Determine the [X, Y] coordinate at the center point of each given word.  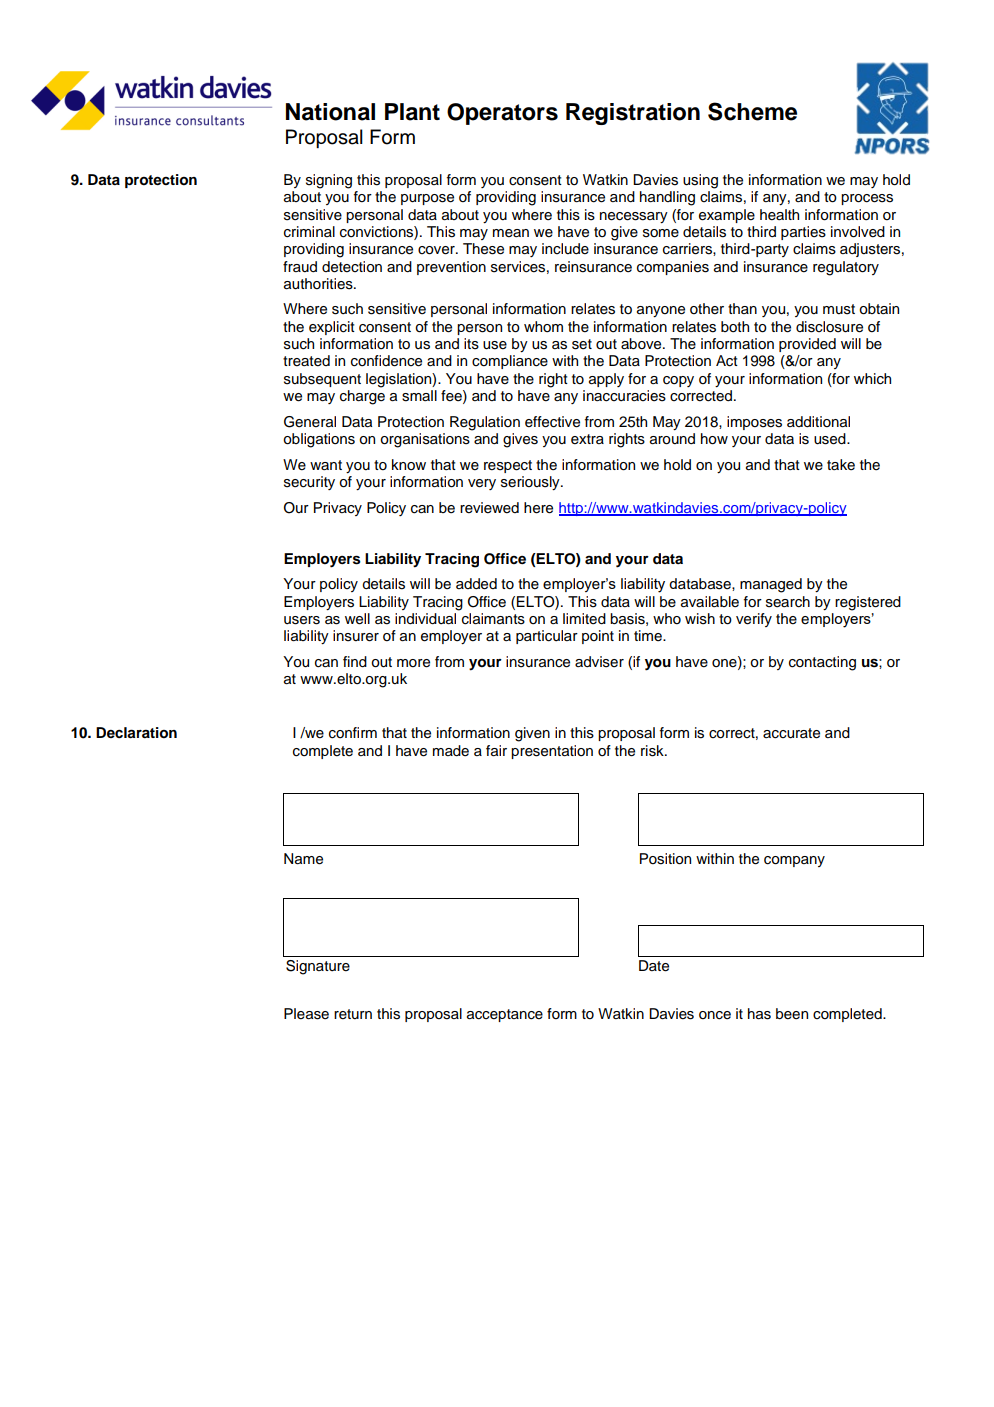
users [302, 620]
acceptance [505, 1015]
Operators [502, 114]
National [330, 112]
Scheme [752, 111]
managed [771, 585]
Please [306, 1014]
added [476, 584]
